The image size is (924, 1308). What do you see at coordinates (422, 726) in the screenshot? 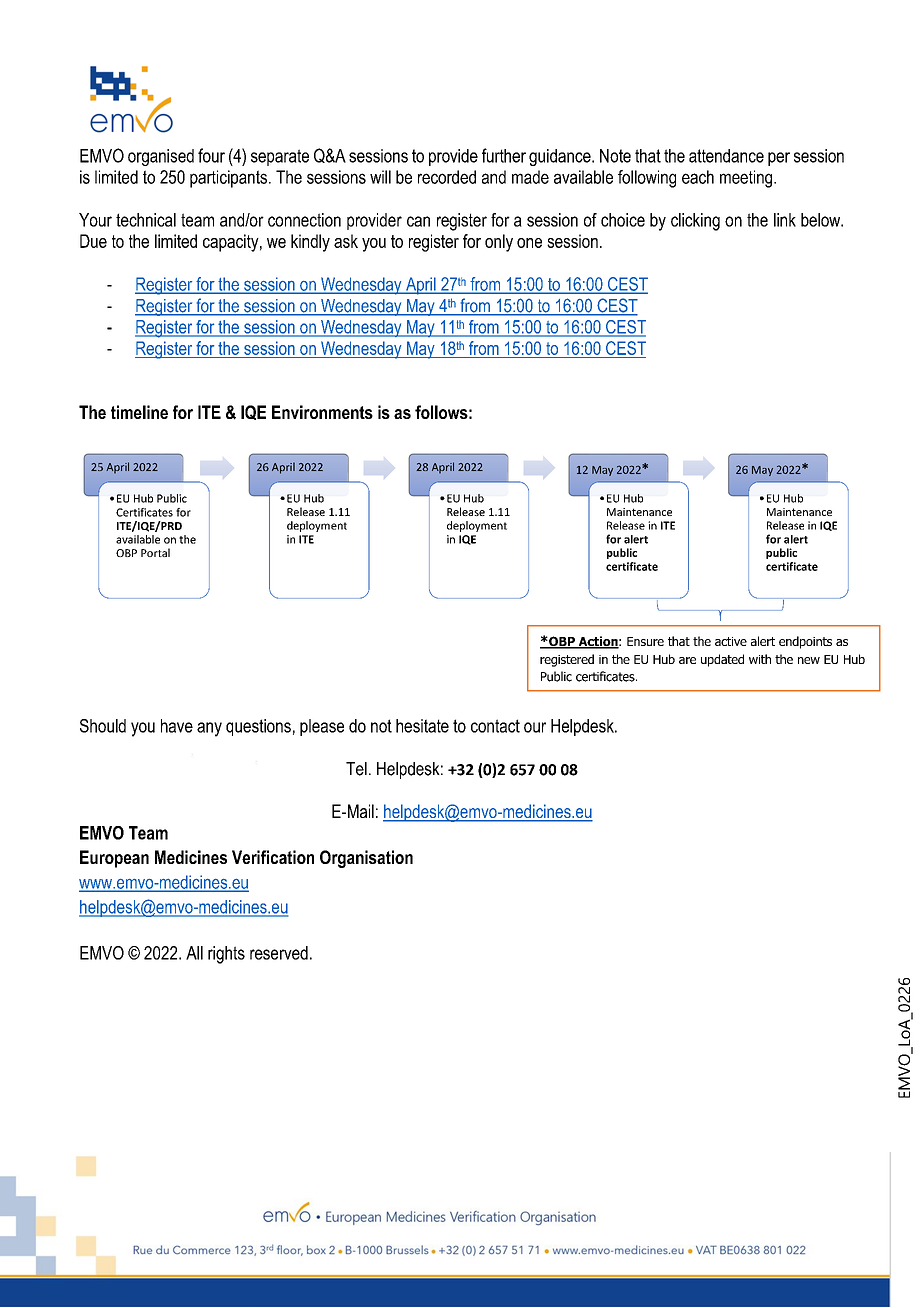
I see `hesitate` at bounding box center [422, 726].
